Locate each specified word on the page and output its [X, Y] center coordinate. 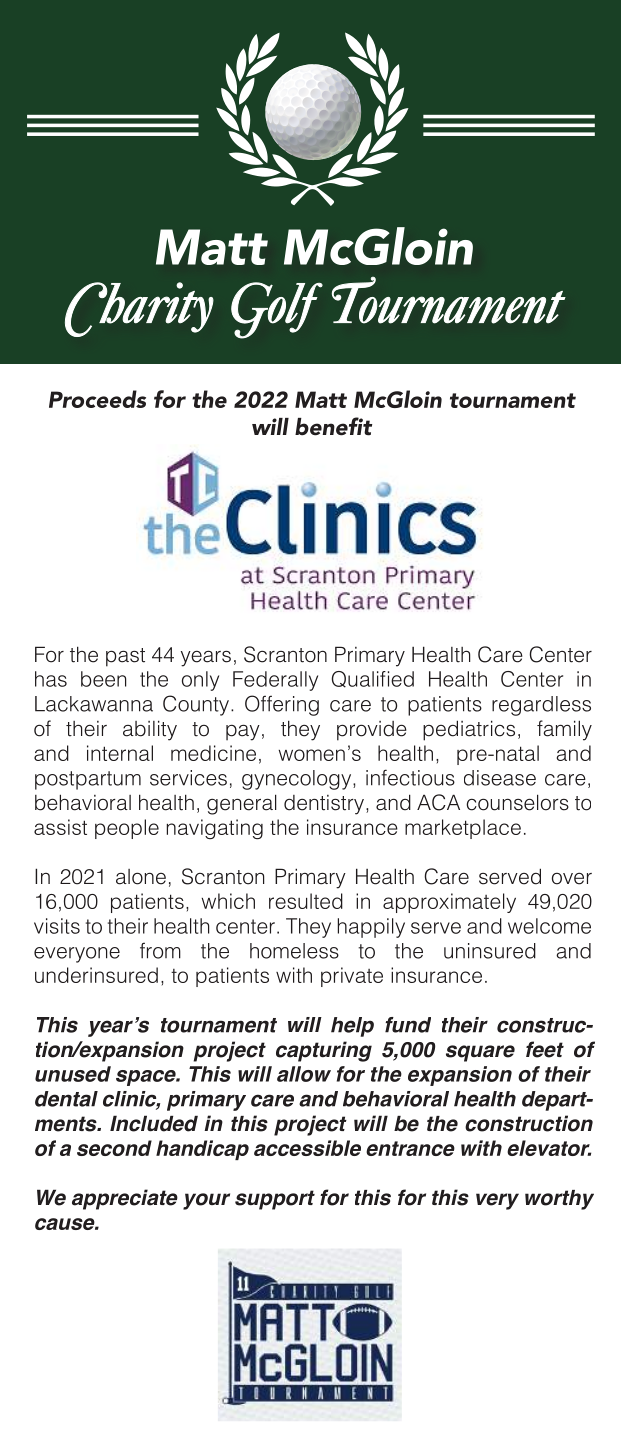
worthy [559, 1200]
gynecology [298, 780]
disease [500, 778]
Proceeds [97, 399]
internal [120, 753]
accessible [307, 1148]
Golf [277, 310]
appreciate [125, 1199]
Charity [139, 309]
